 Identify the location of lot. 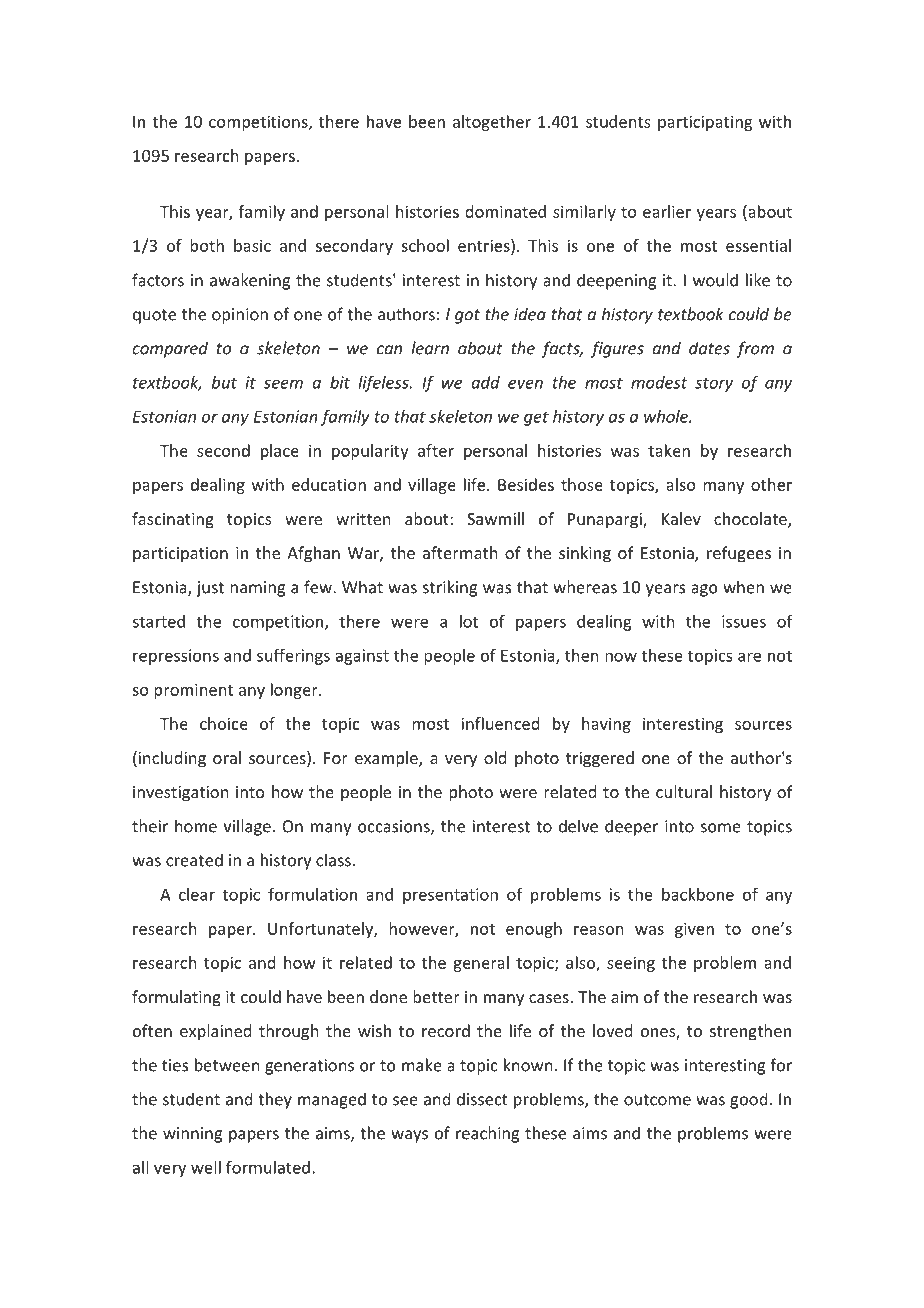
(469, 621).
